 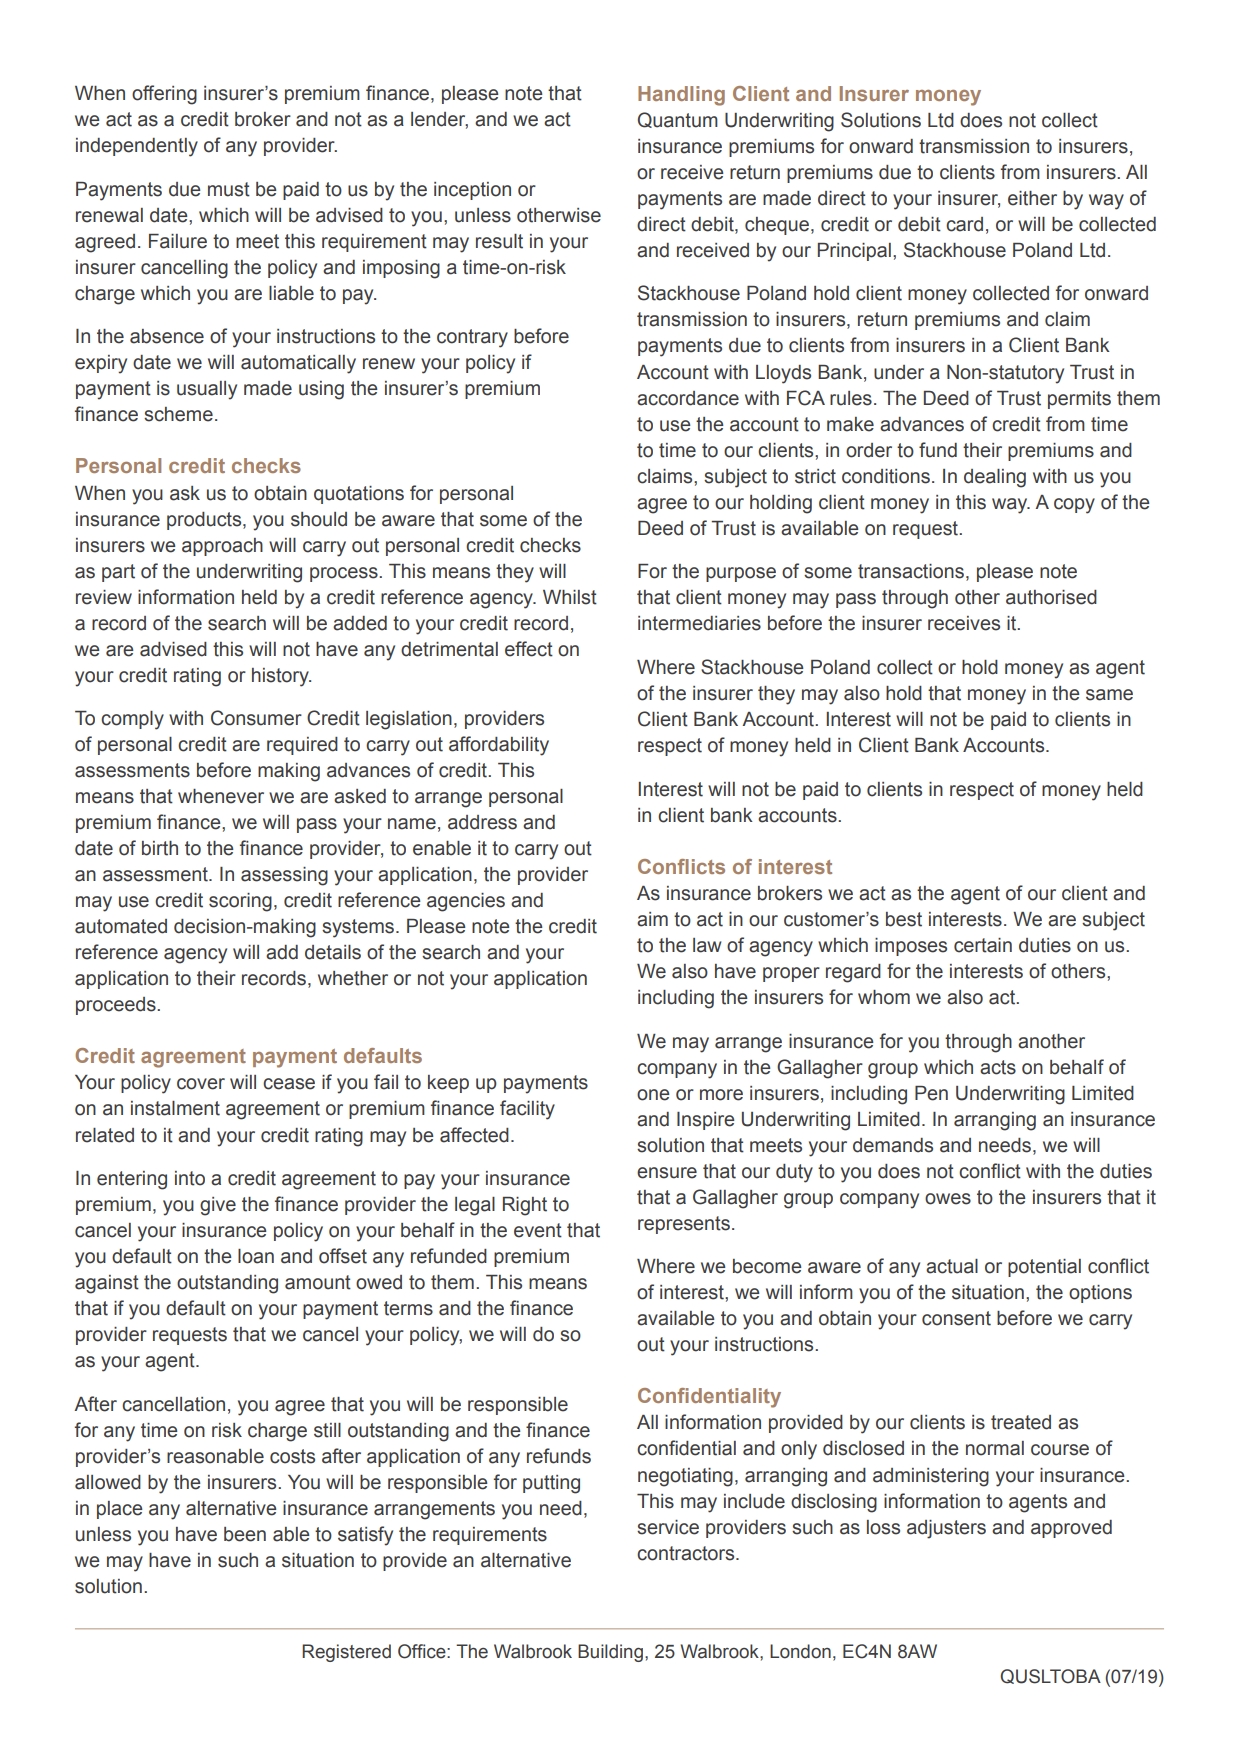 What do you see at coordinates (256, 1256) in the image?
I see `loan` at bounding box center [256, 1256].
